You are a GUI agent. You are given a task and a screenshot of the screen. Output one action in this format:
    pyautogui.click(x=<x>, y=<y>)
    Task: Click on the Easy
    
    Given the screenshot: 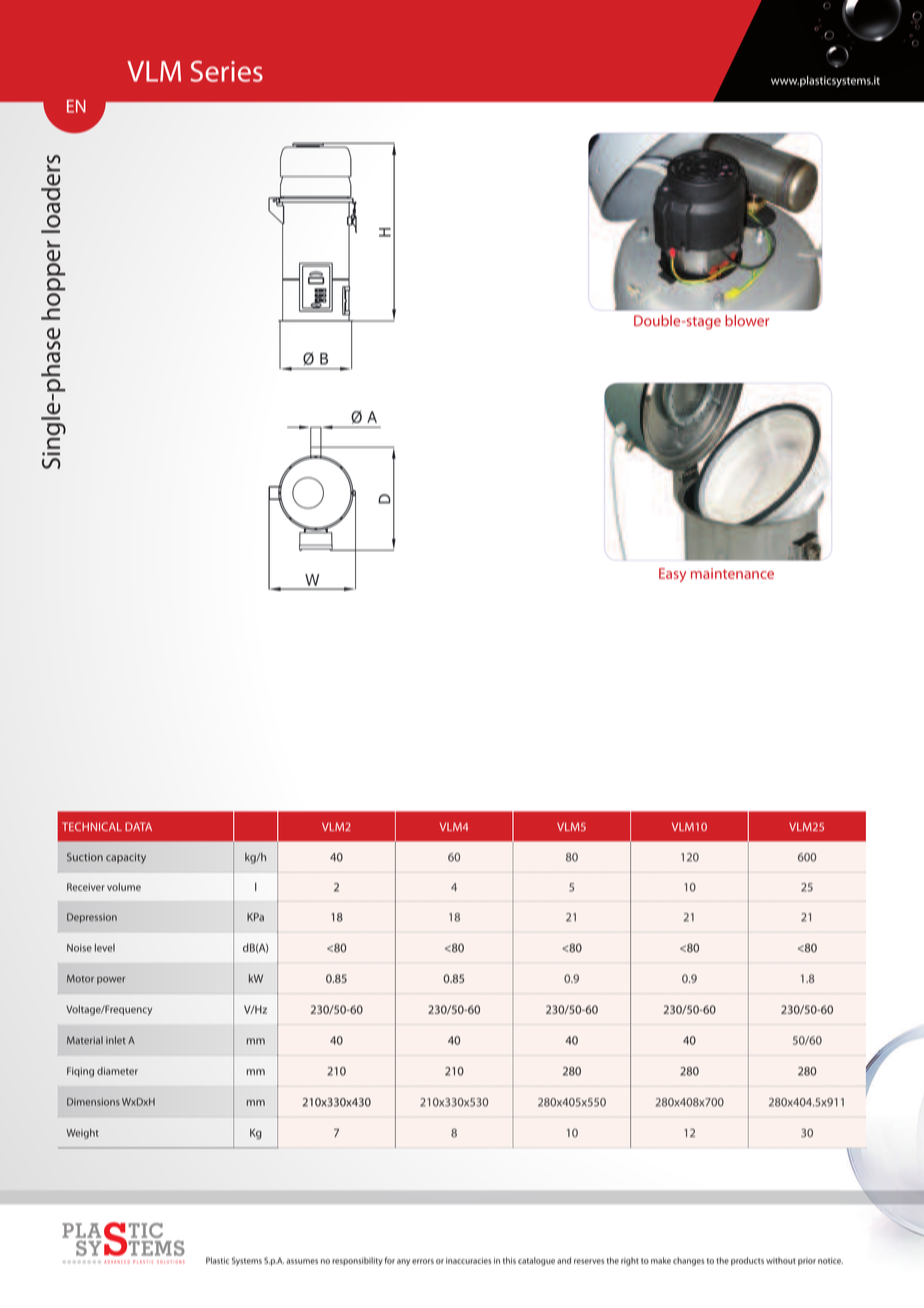 What is the action you would take?
    pyautogui.click(x=672, y=575)
